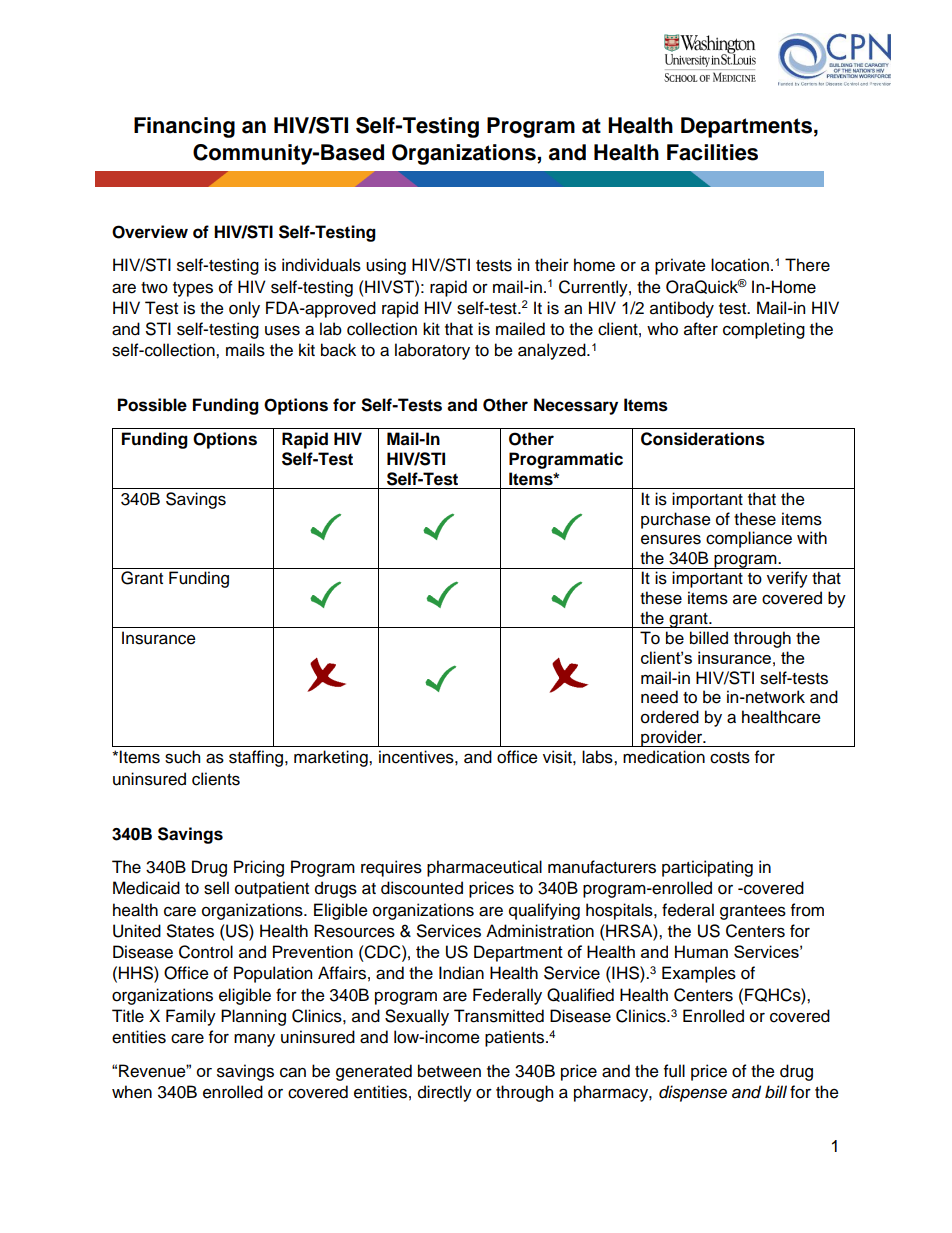  What do you see at coordinates (552, 265) in the page?
I see `their` at bounding box center [552, 265].
